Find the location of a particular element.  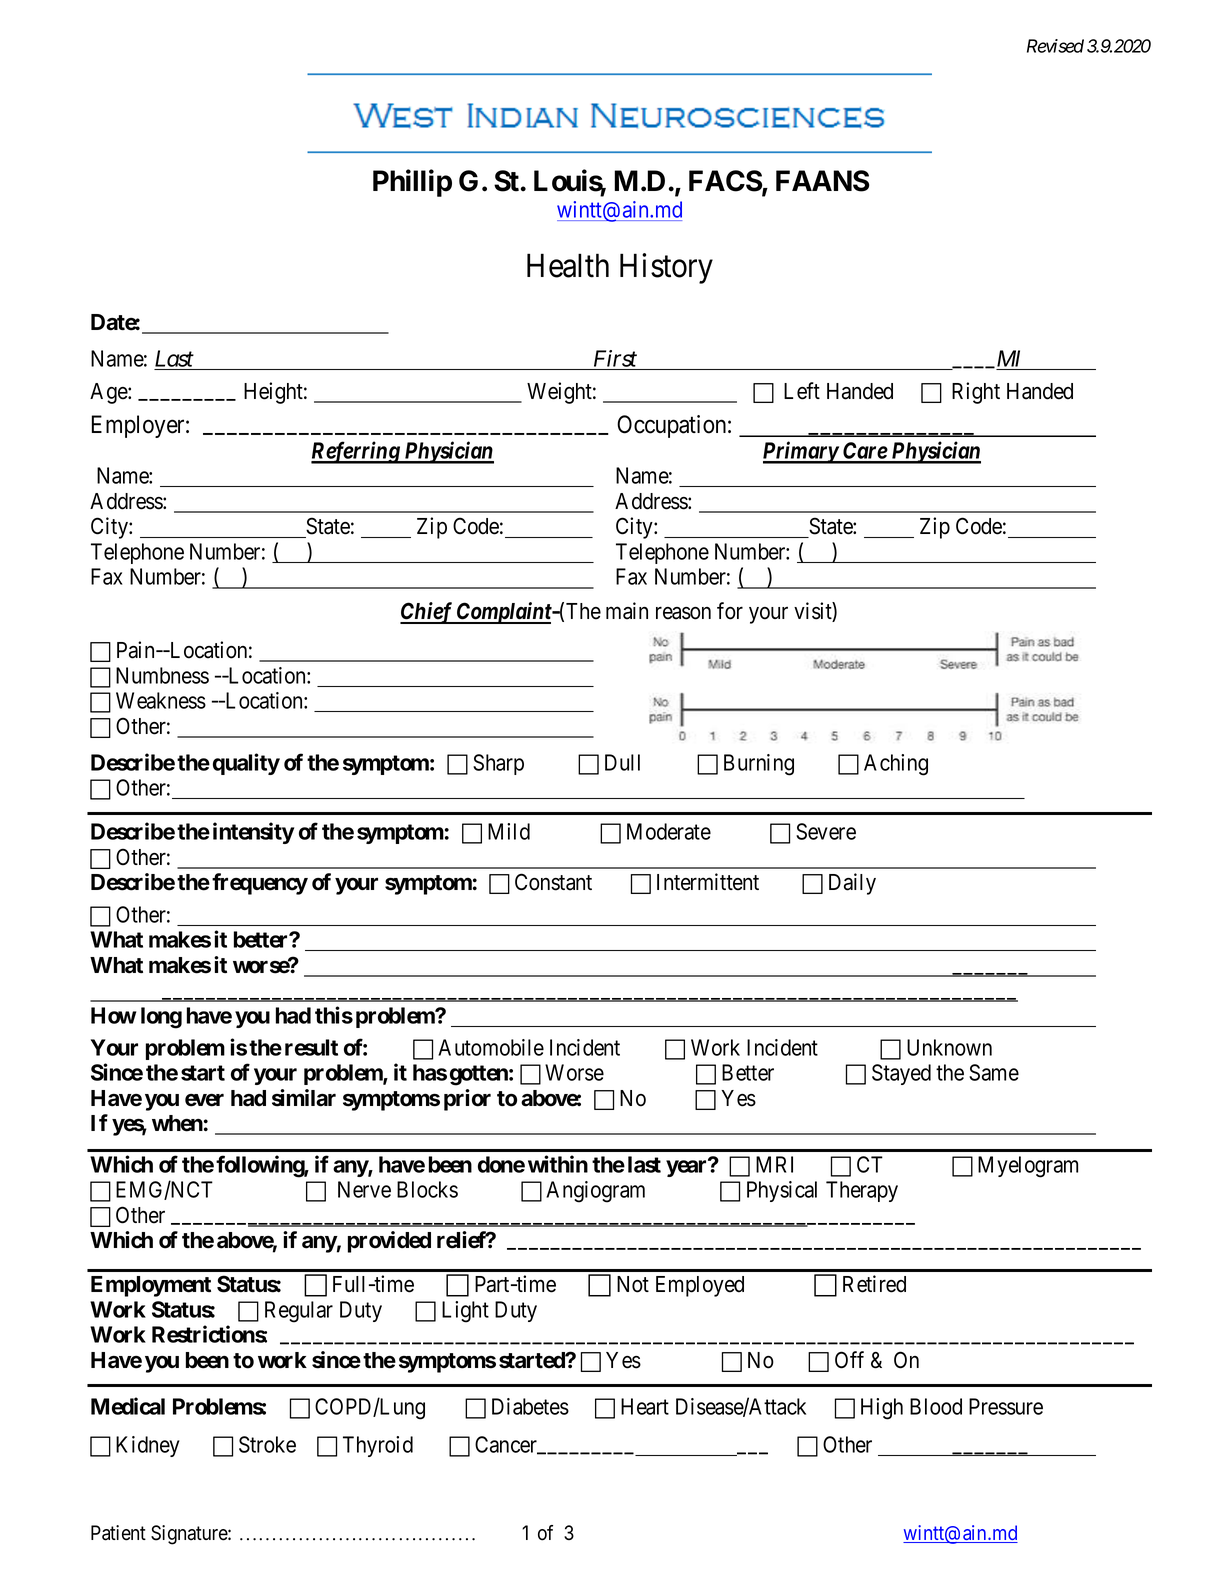

Phillip is located at coordinates (412, 183).
